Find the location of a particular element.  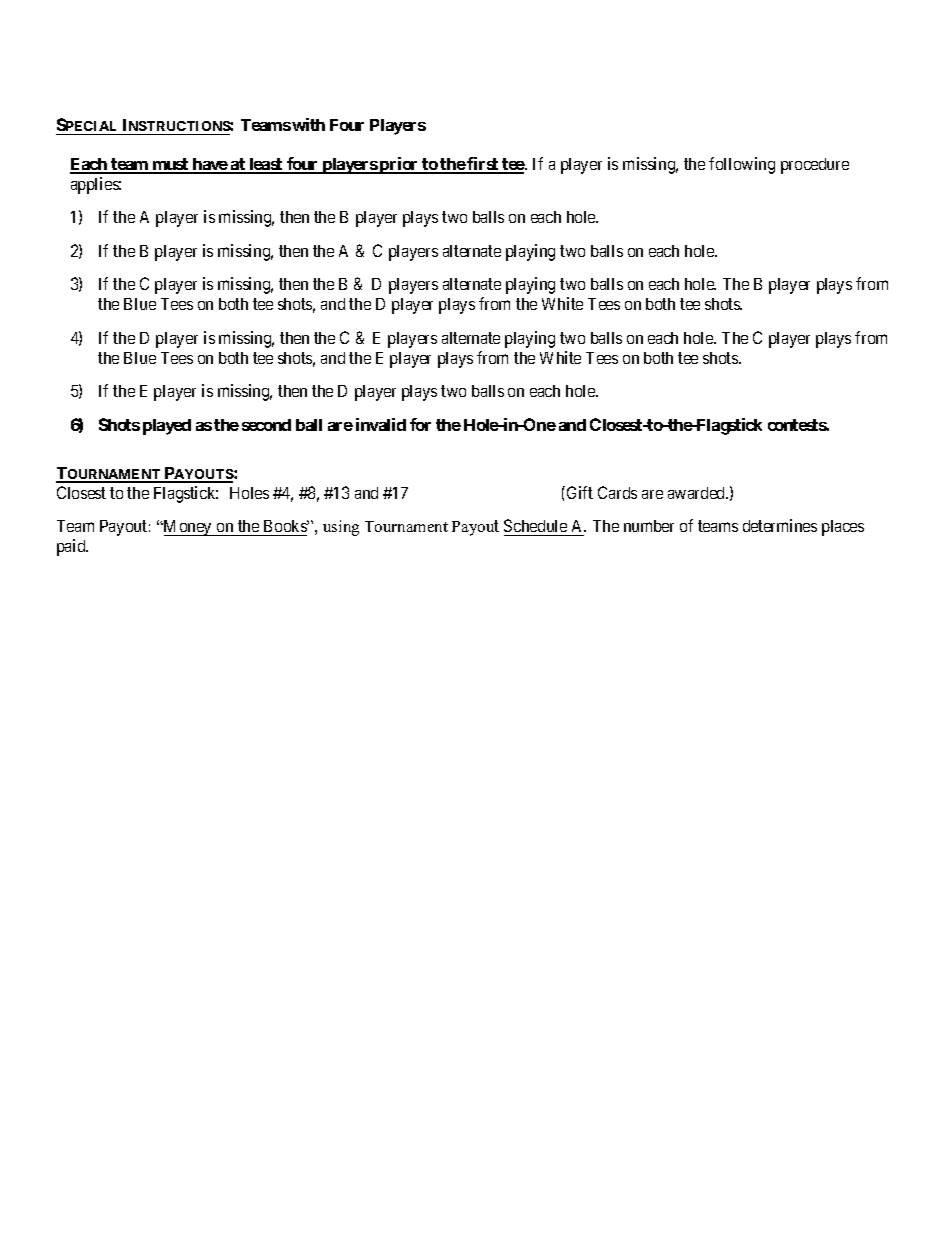

played is located at coordinates (167, 427).
